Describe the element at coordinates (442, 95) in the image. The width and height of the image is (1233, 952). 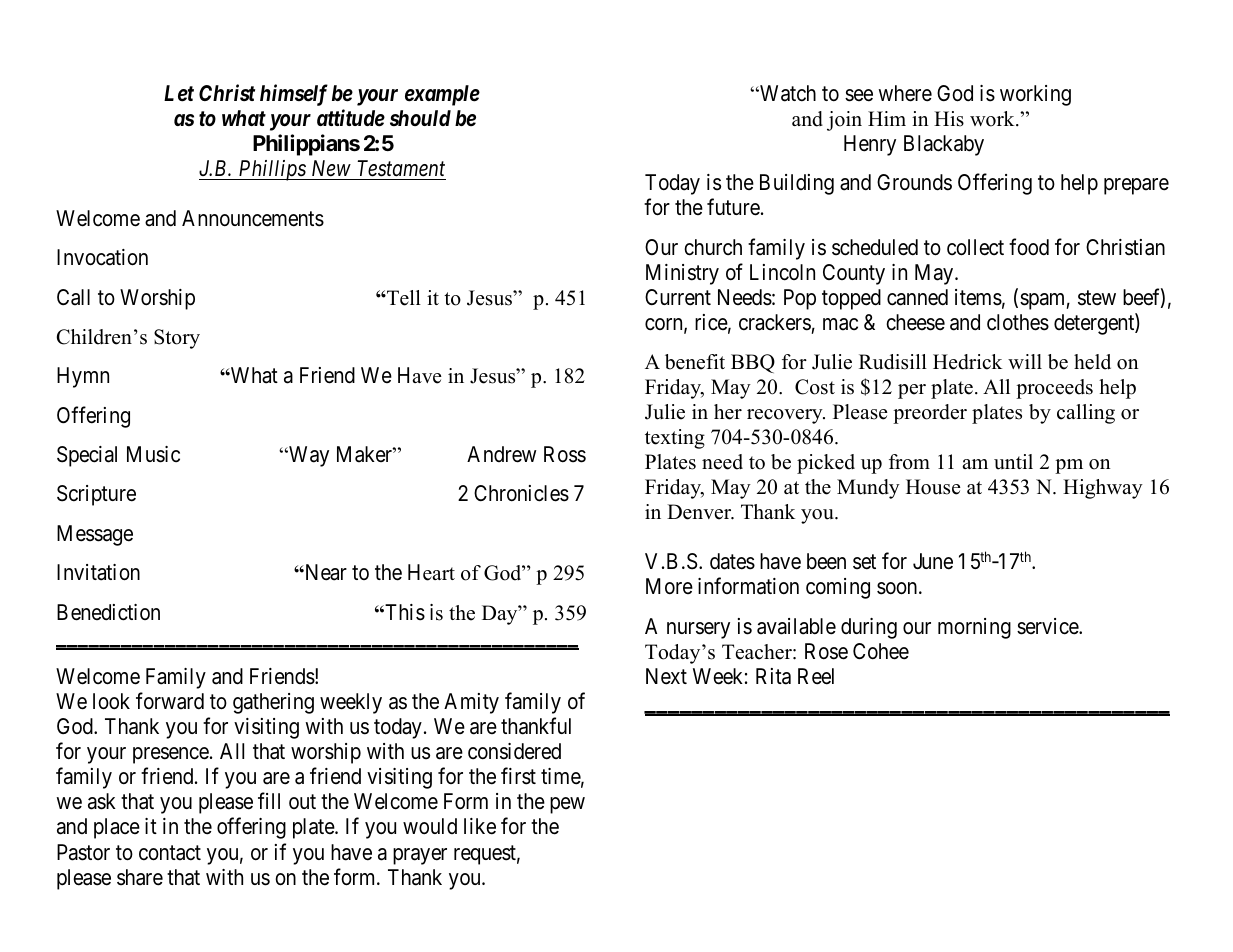
I see `example` at that location.
